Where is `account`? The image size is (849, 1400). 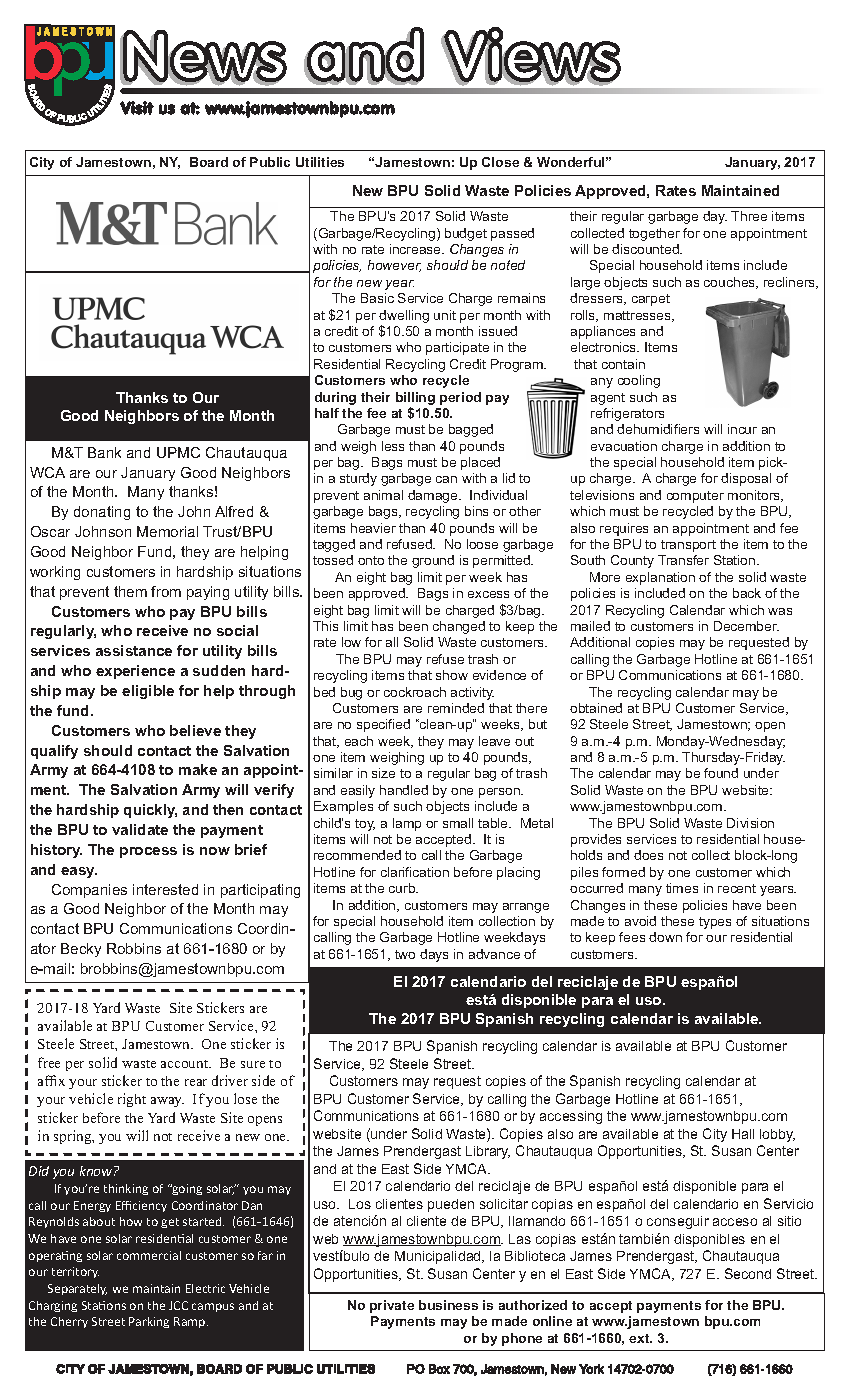
account is located at coordinates (186, 1064).
